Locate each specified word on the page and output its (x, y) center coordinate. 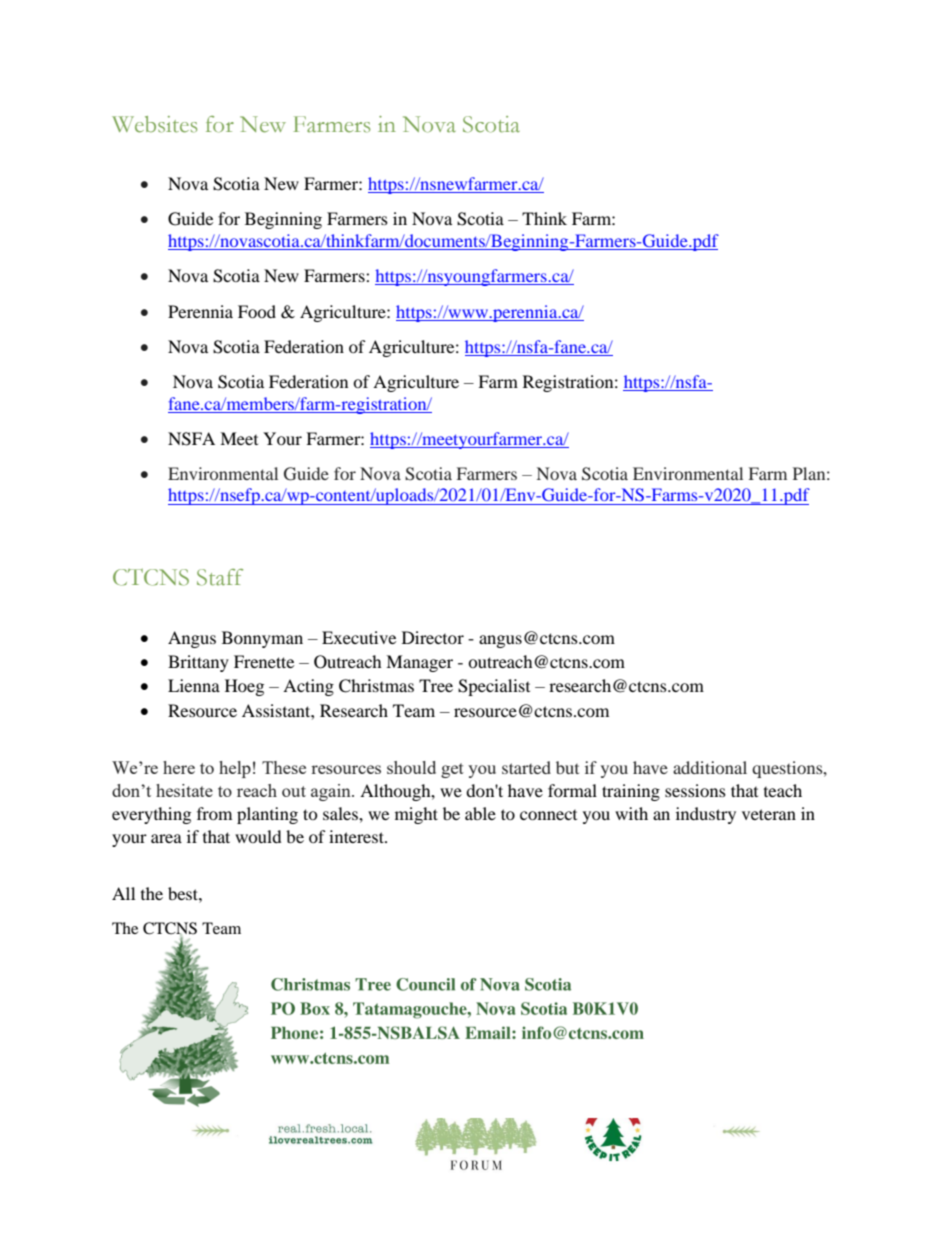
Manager (419, 663)
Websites (154, 124)
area (166, 838)
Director (433, 637)
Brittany (198, 663)
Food (257, 311)
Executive (359, 637)
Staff (220, 577)
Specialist (494, 687)
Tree (436, 685)
